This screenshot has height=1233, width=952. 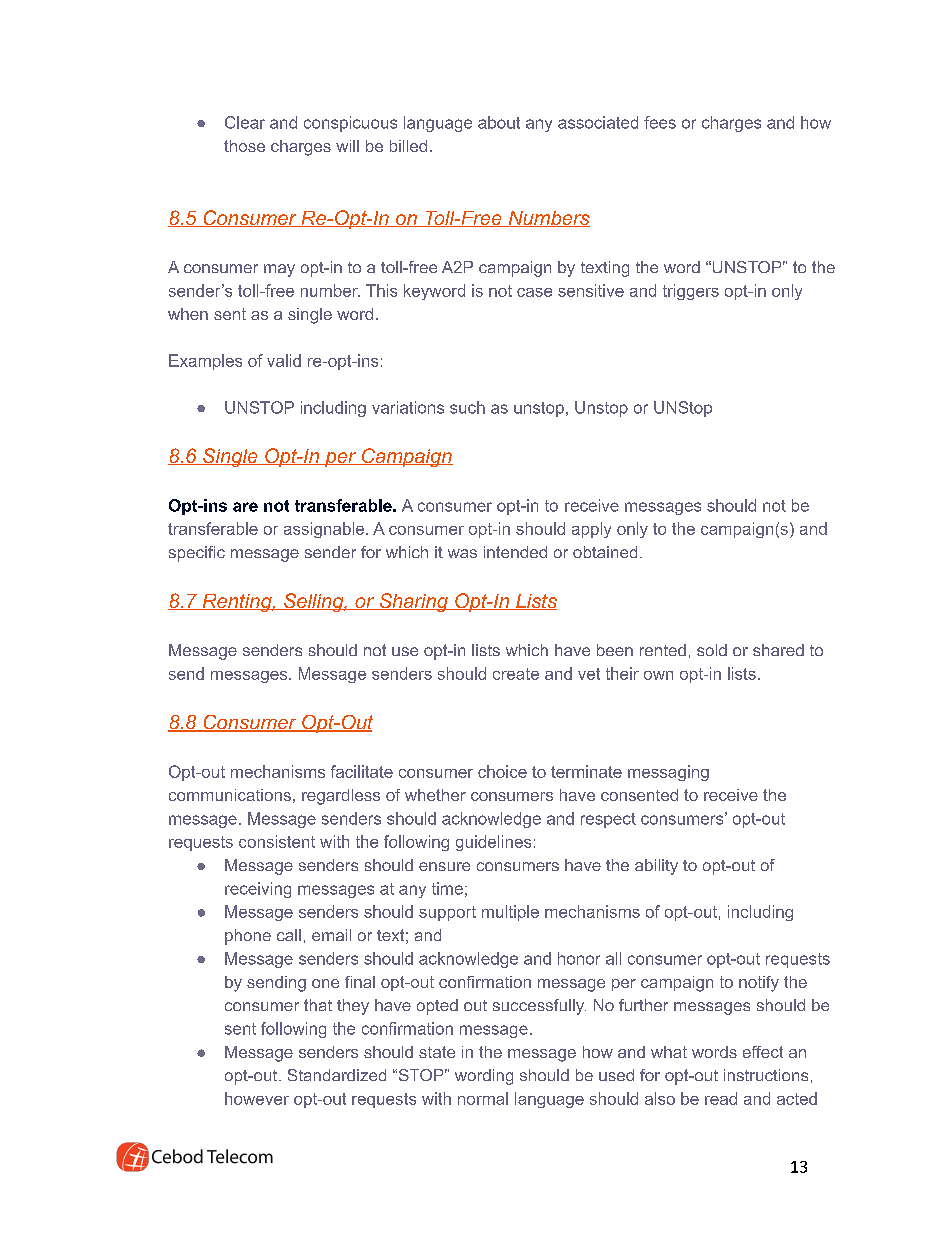 I want to click on sold, so click(x=712, y=650).
